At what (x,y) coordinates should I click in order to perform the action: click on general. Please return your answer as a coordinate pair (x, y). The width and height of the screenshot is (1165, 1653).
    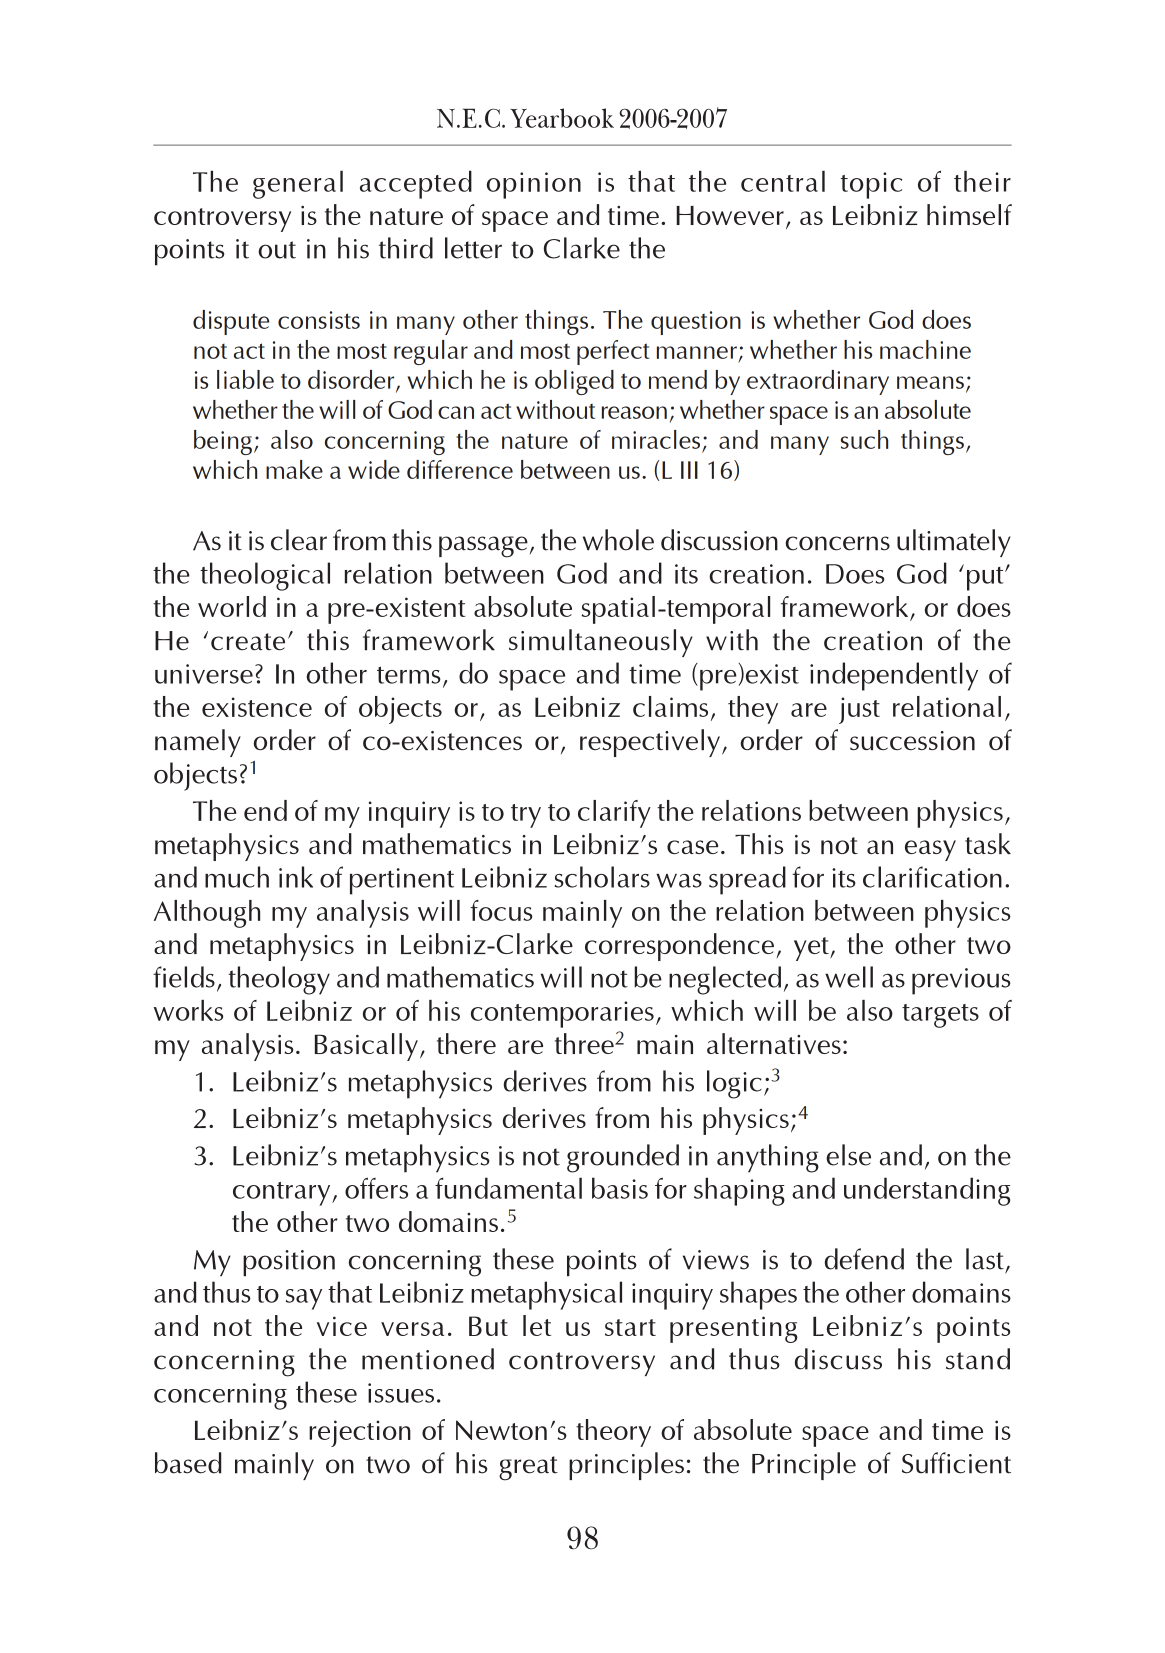
    Looking at the image, I should click on (298, 185).
